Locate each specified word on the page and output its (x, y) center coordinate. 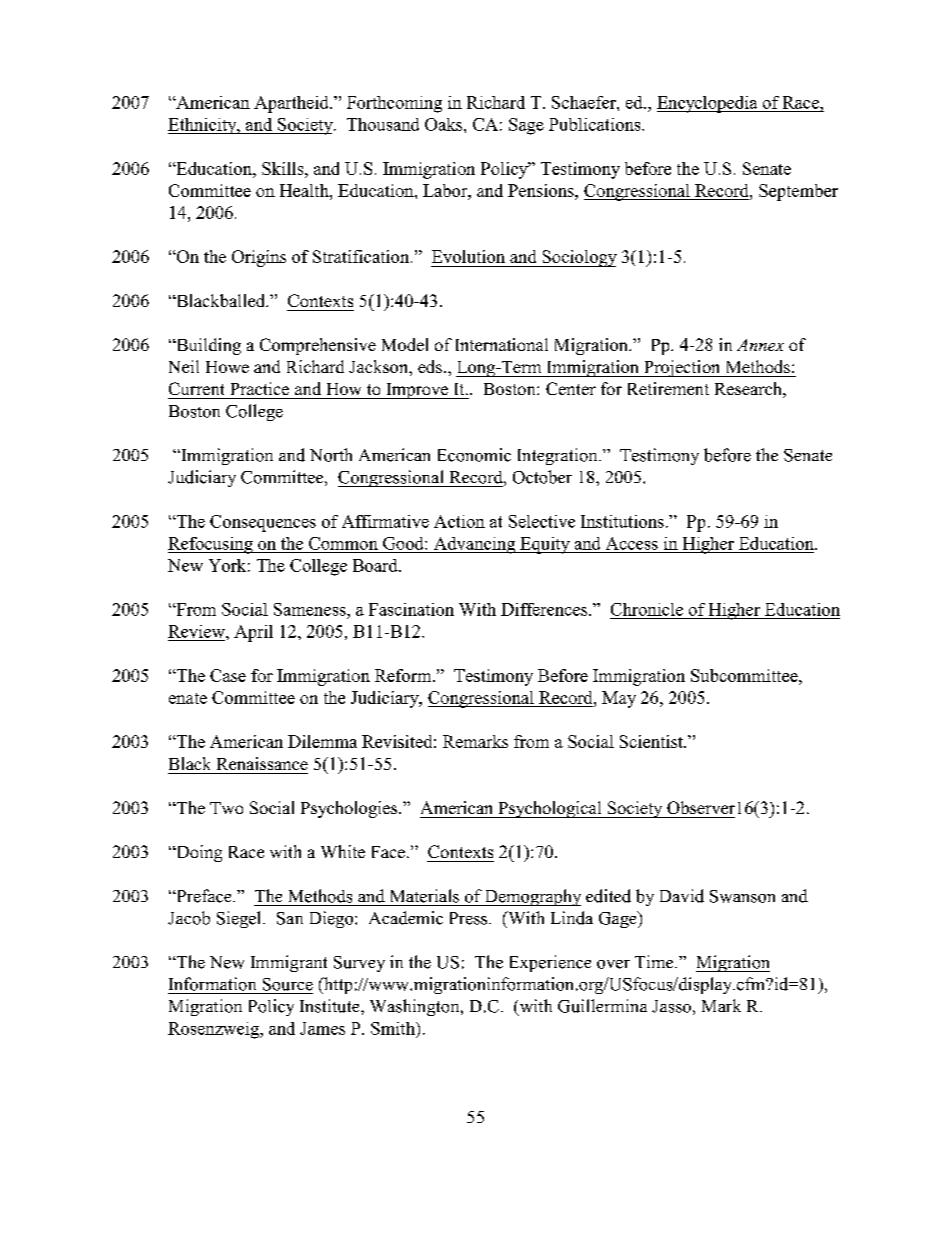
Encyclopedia (708, 104)
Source (288, 984)
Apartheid (292, 104)
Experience (550, 963)
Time (655, 961)
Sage (526, 126)
